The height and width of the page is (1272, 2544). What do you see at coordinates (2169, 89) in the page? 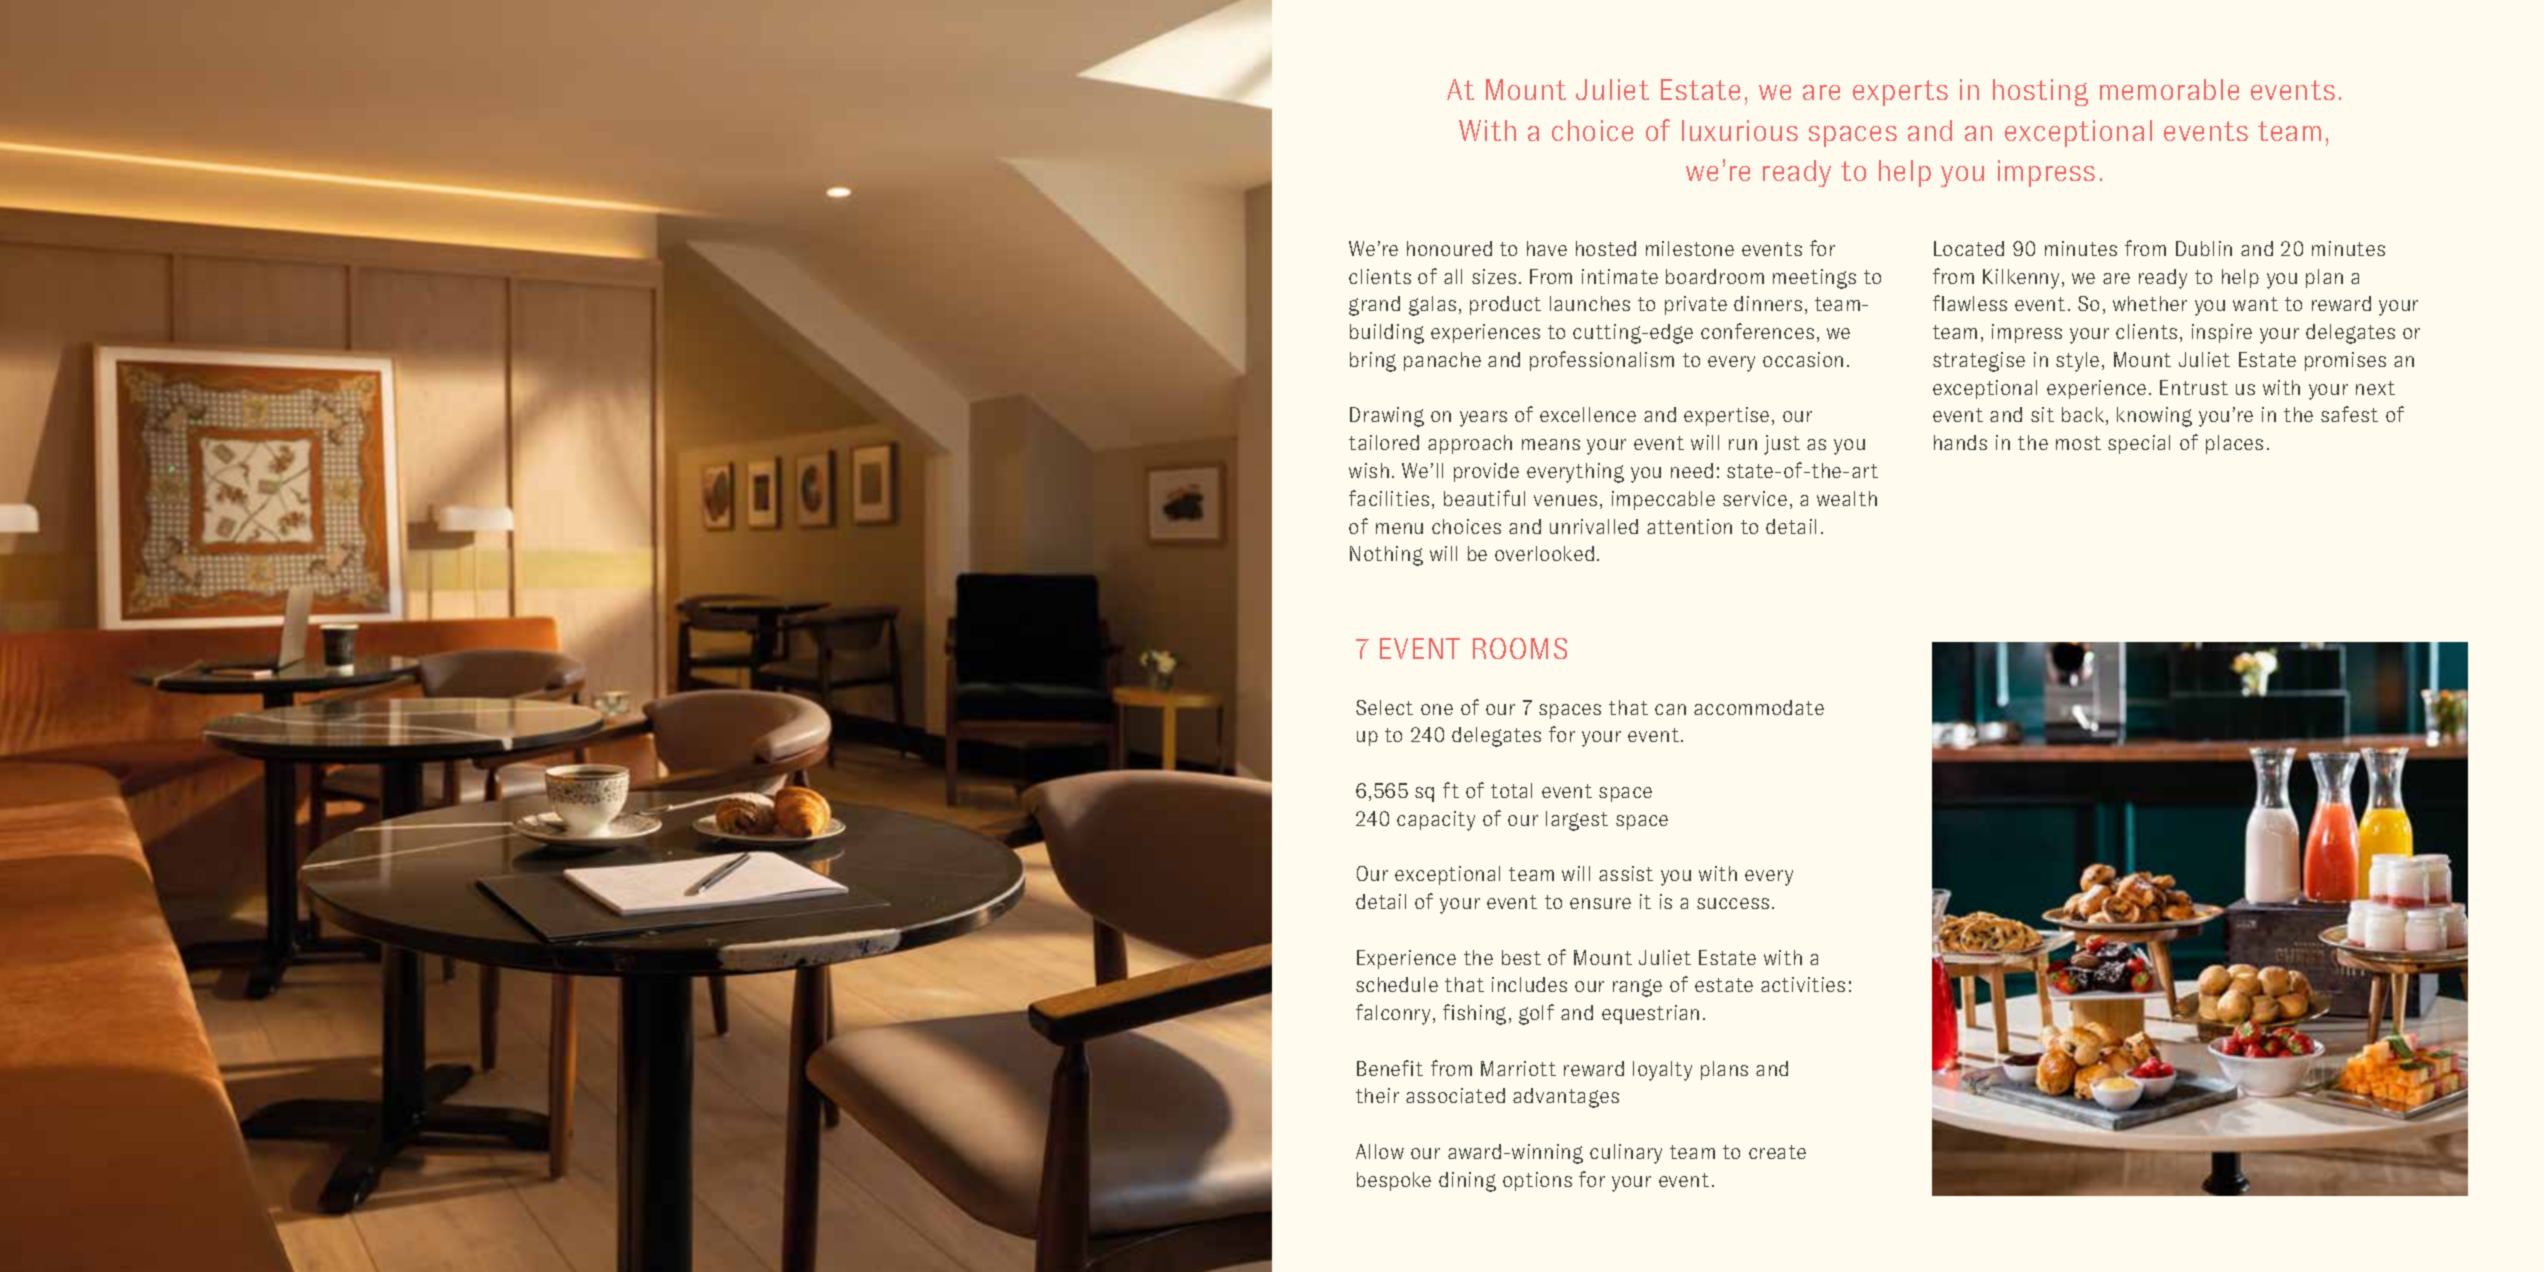
I see `memorable` at bounding box center [2169, 89].
